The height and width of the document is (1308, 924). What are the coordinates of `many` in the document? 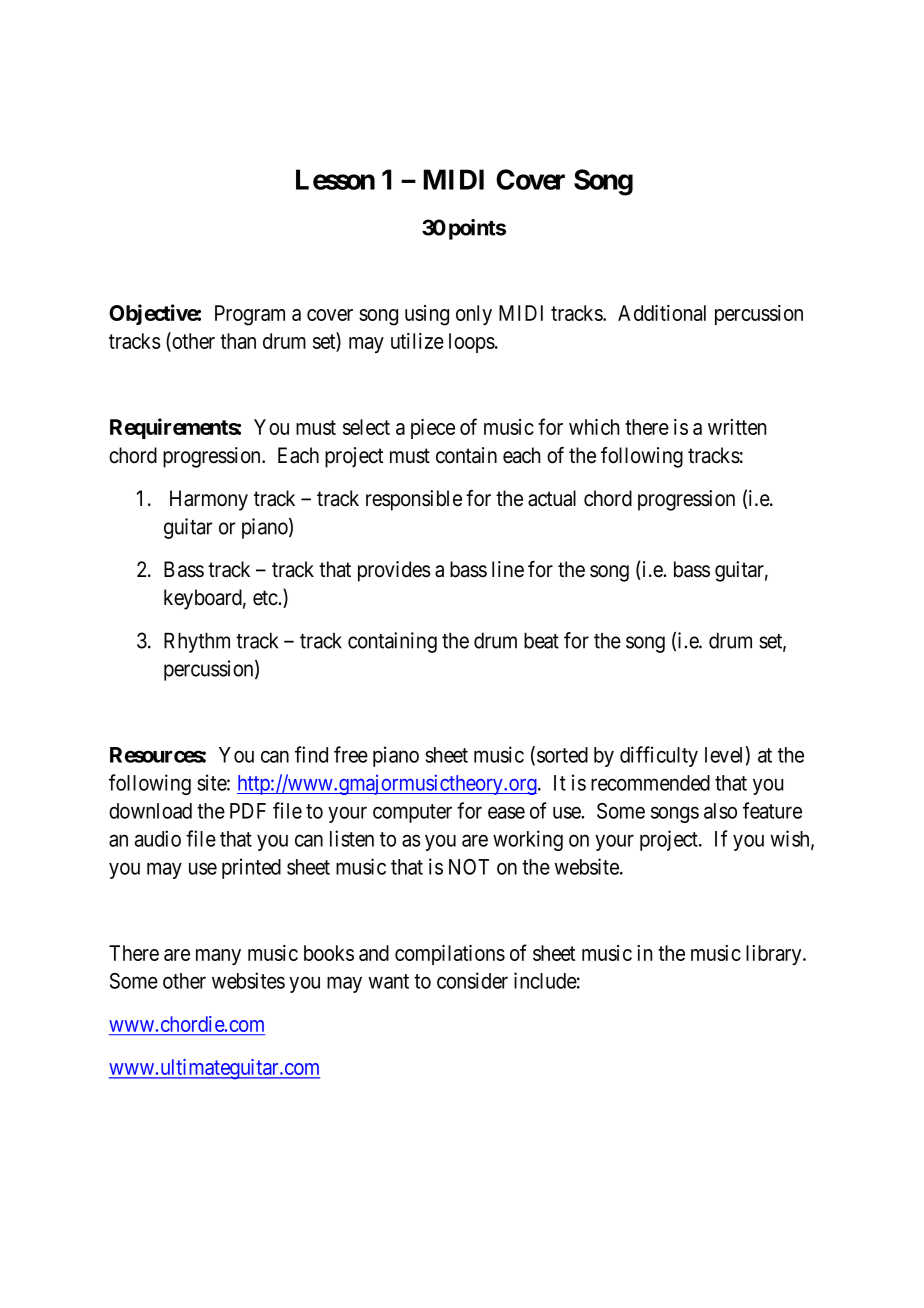 It's located at (218, 957).
